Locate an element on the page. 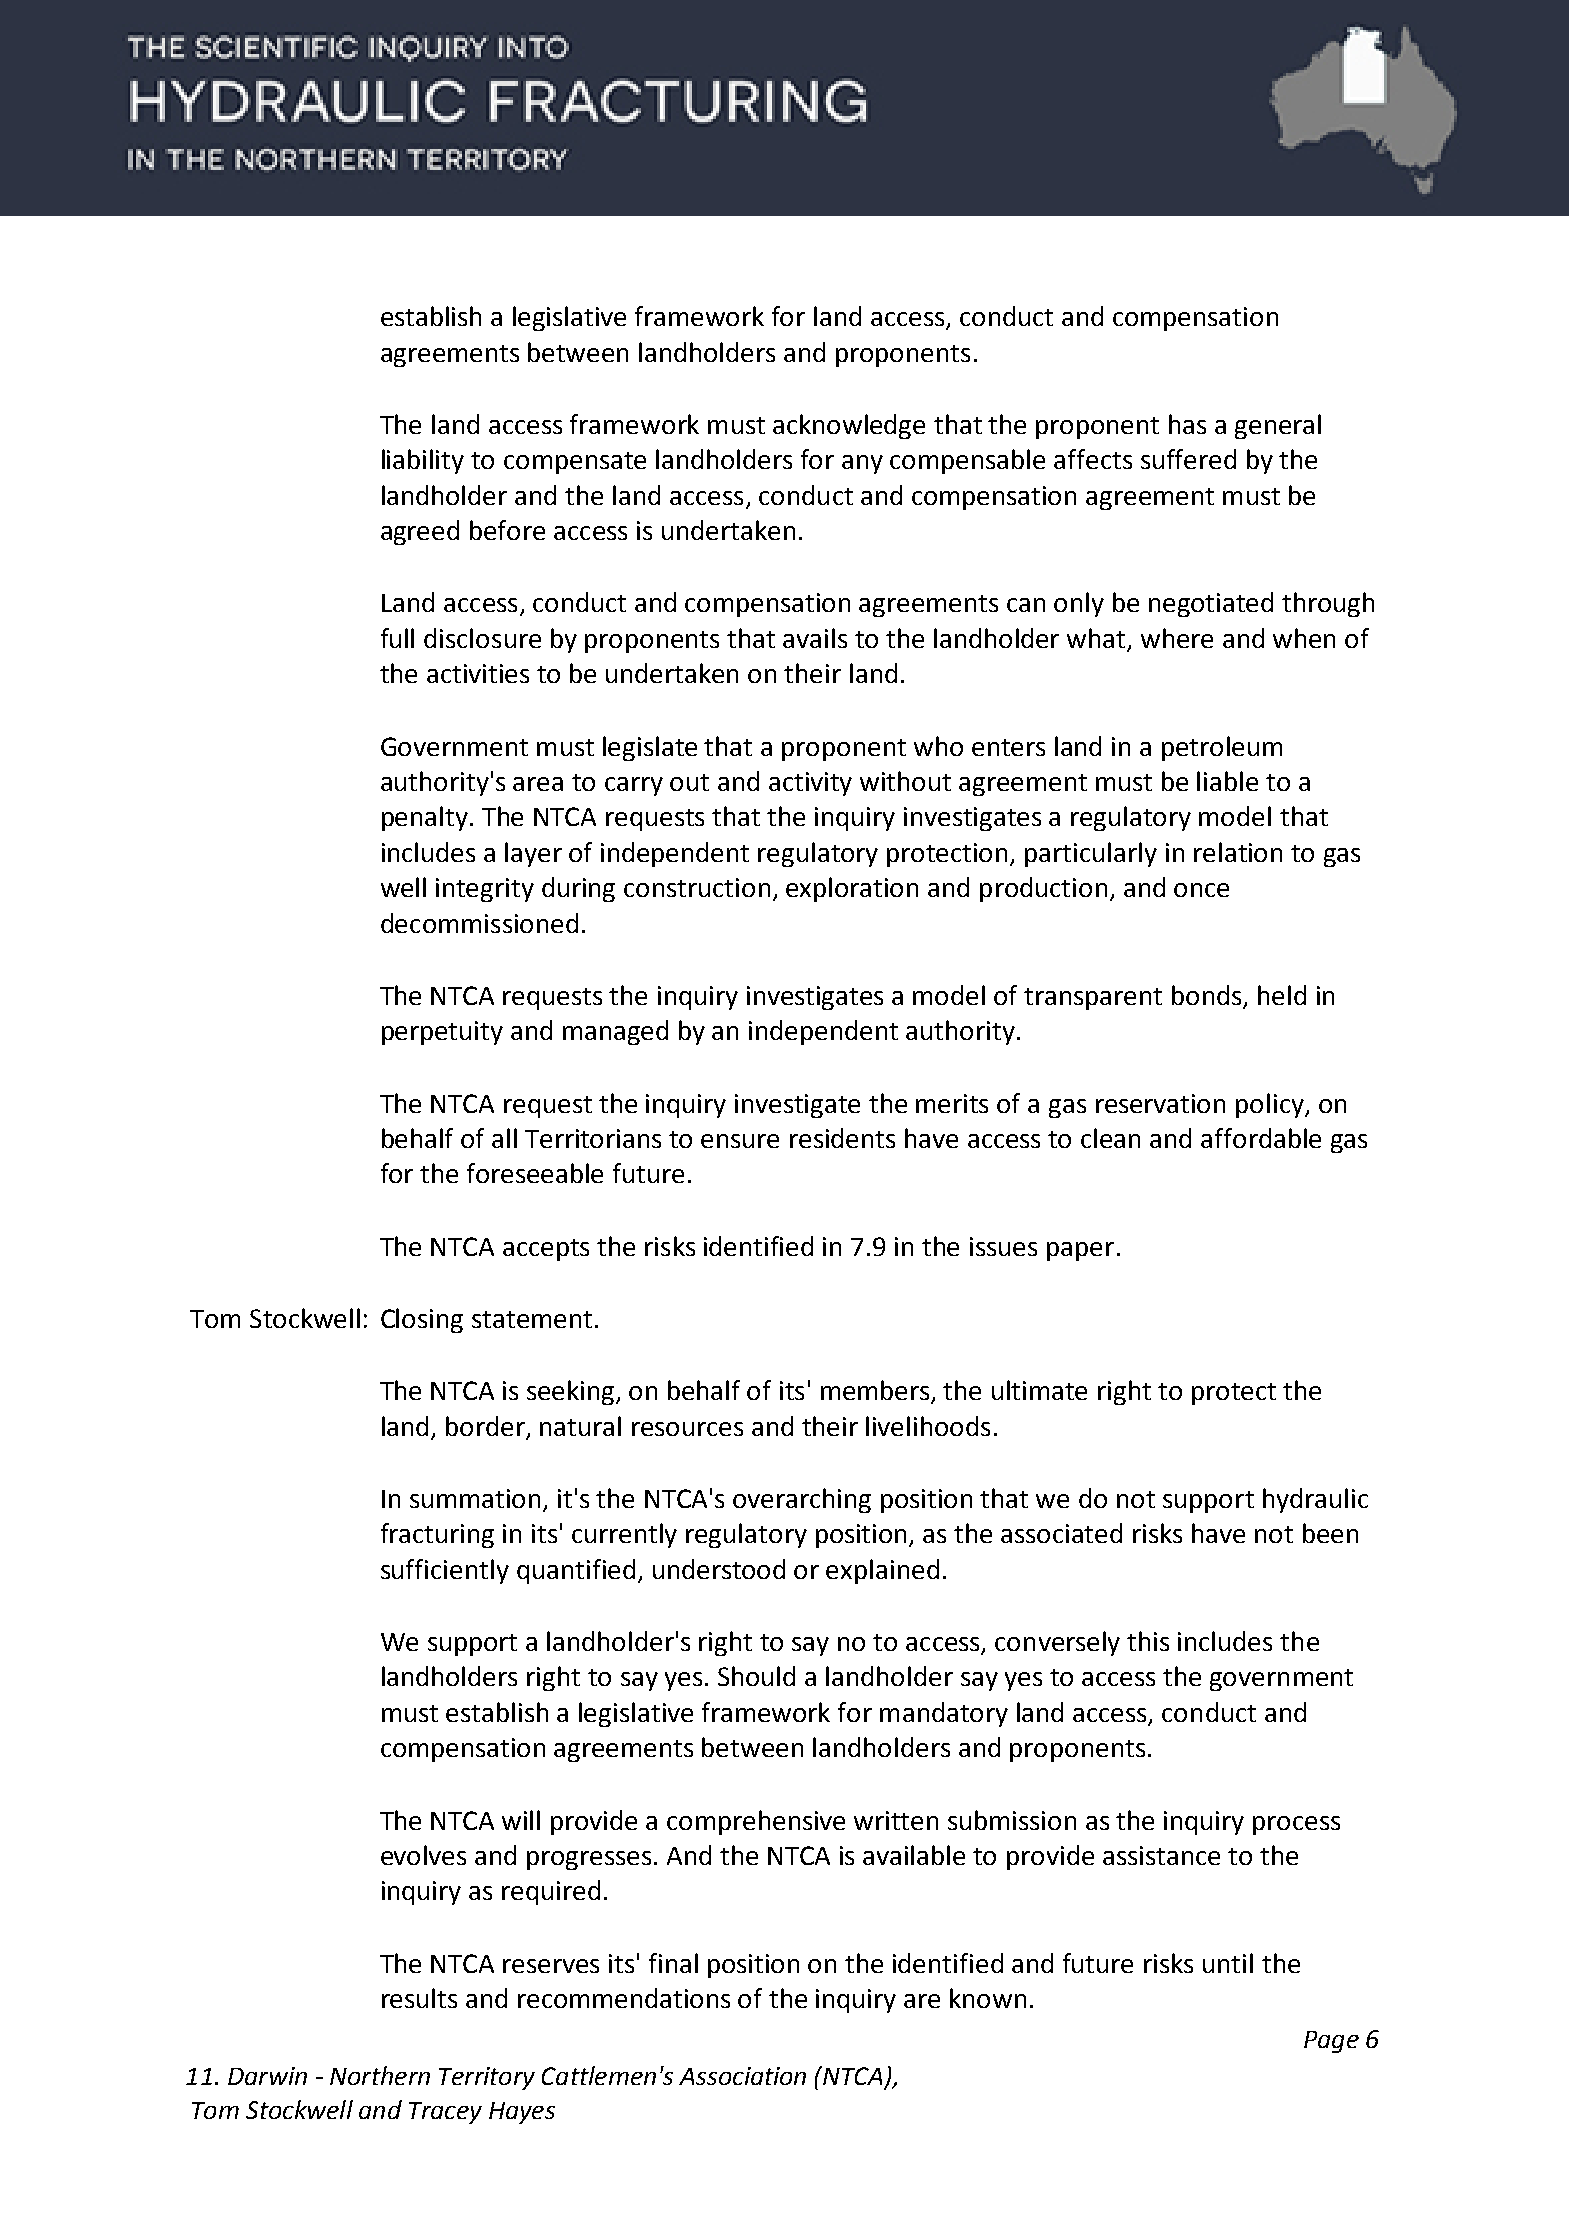 This page has height=2220, width=1569. suffered is located at coordinates (1188, 459).
